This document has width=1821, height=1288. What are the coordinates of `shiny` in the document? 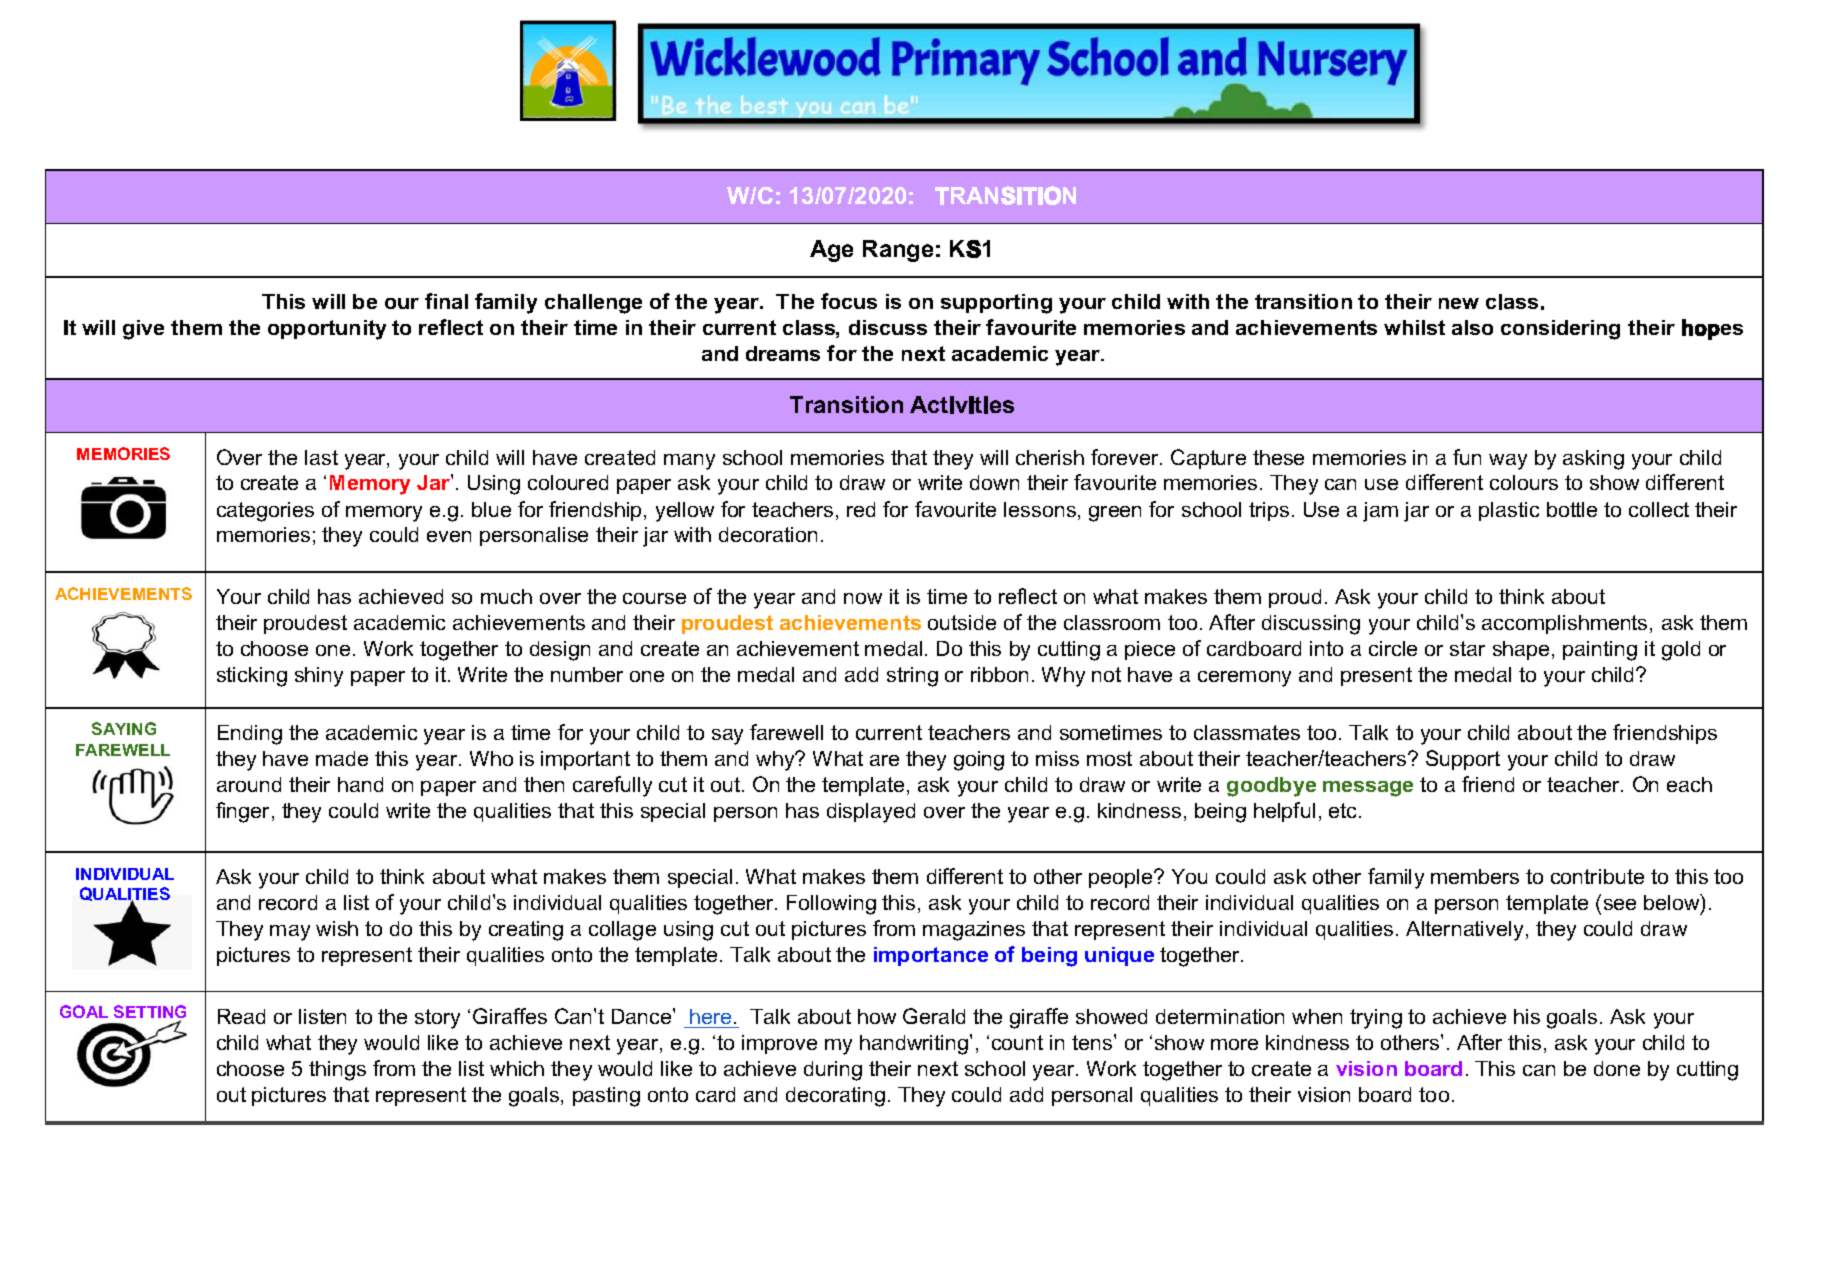 It's located at (319, 677).
